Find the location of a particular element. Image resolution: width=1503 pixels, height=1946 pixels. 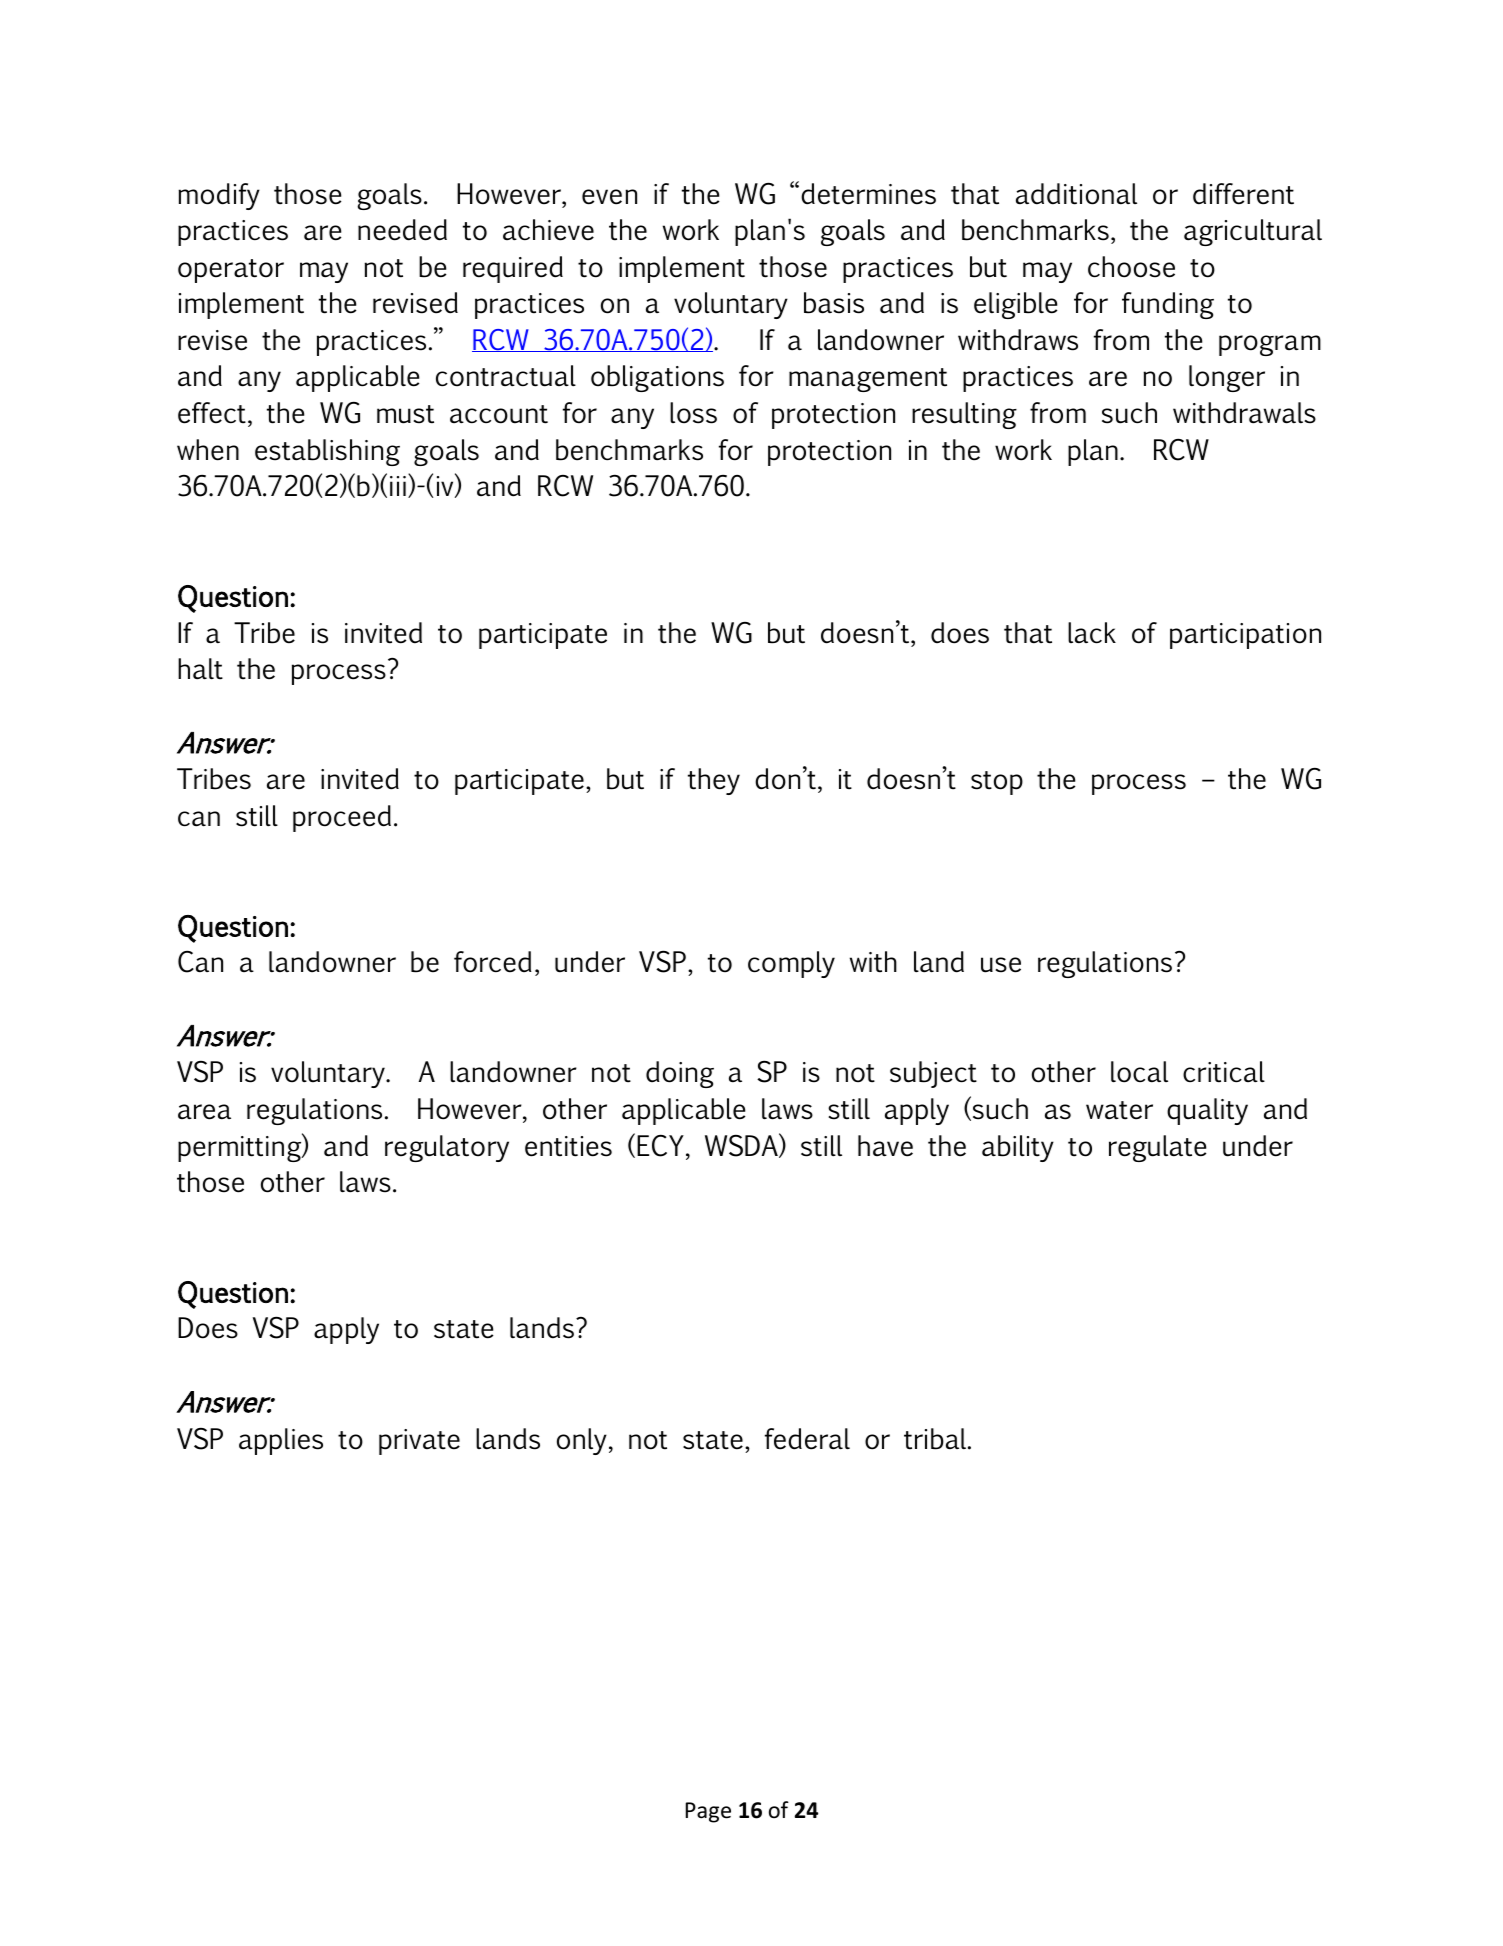

choose is located at coordinates (1131, 267).
